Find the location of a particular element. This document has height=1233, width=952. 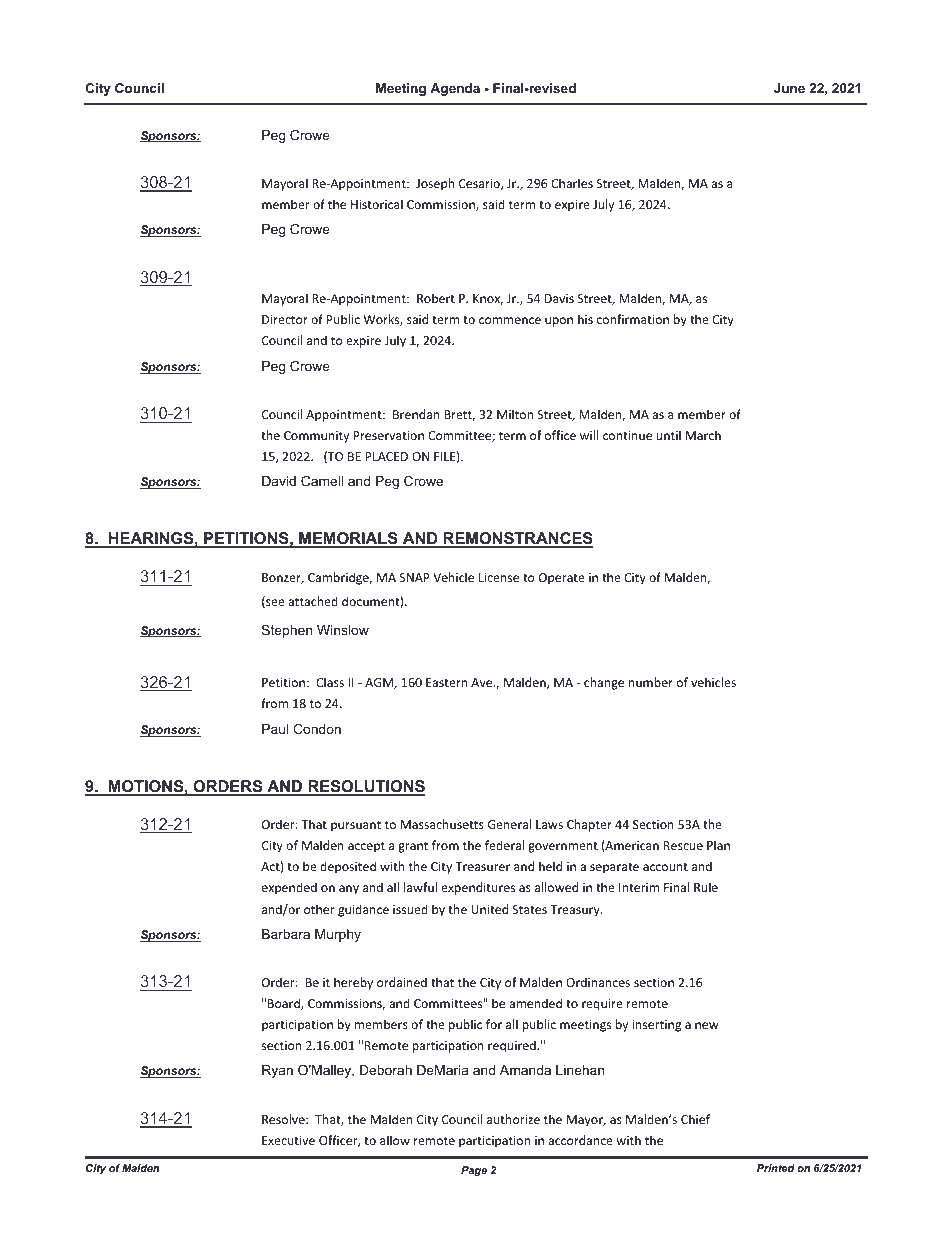

Ave is located at coordinates (483, 682).
